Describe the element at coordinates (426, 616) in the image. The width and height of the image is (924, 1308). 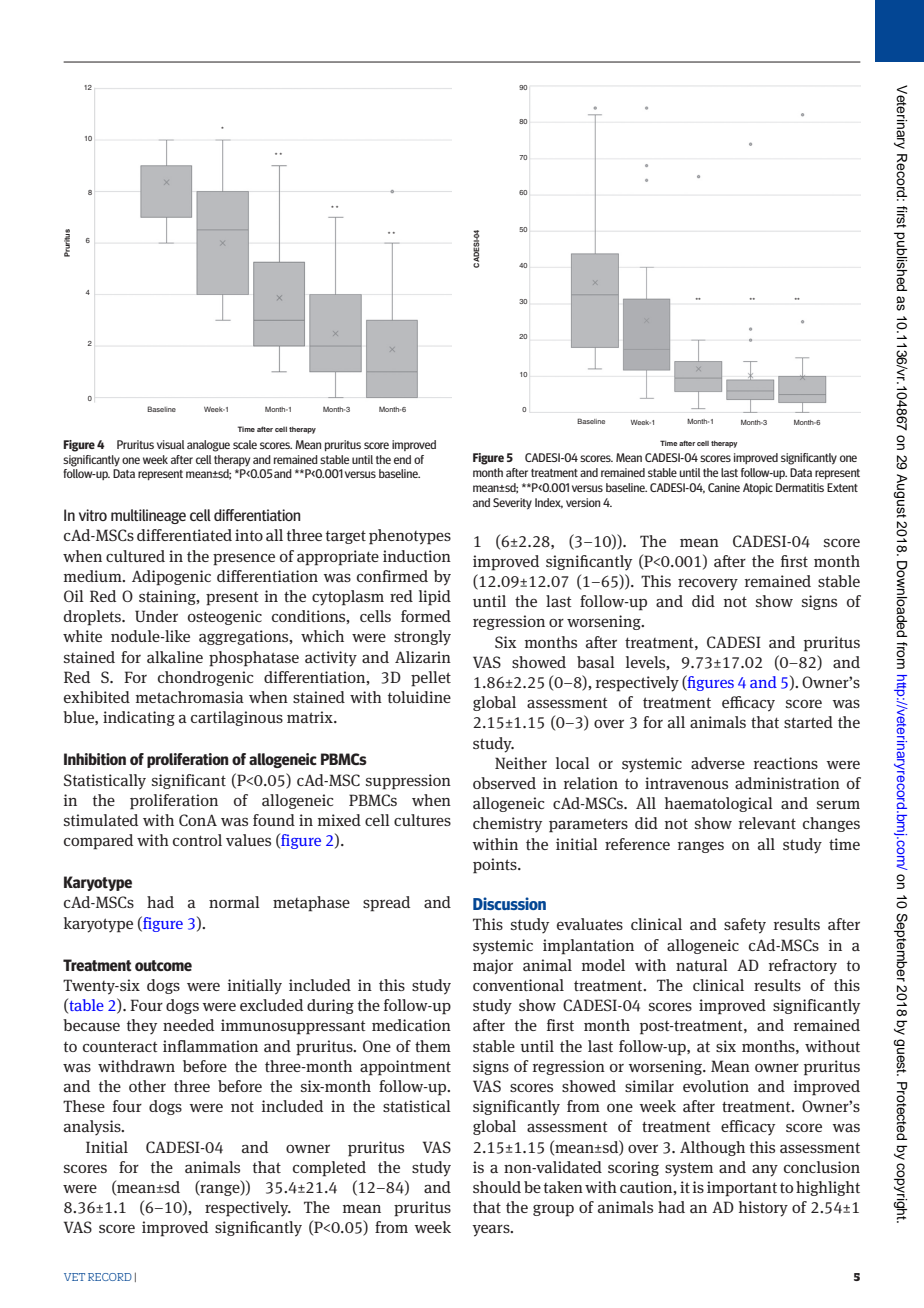
I see `formed` at that location.
